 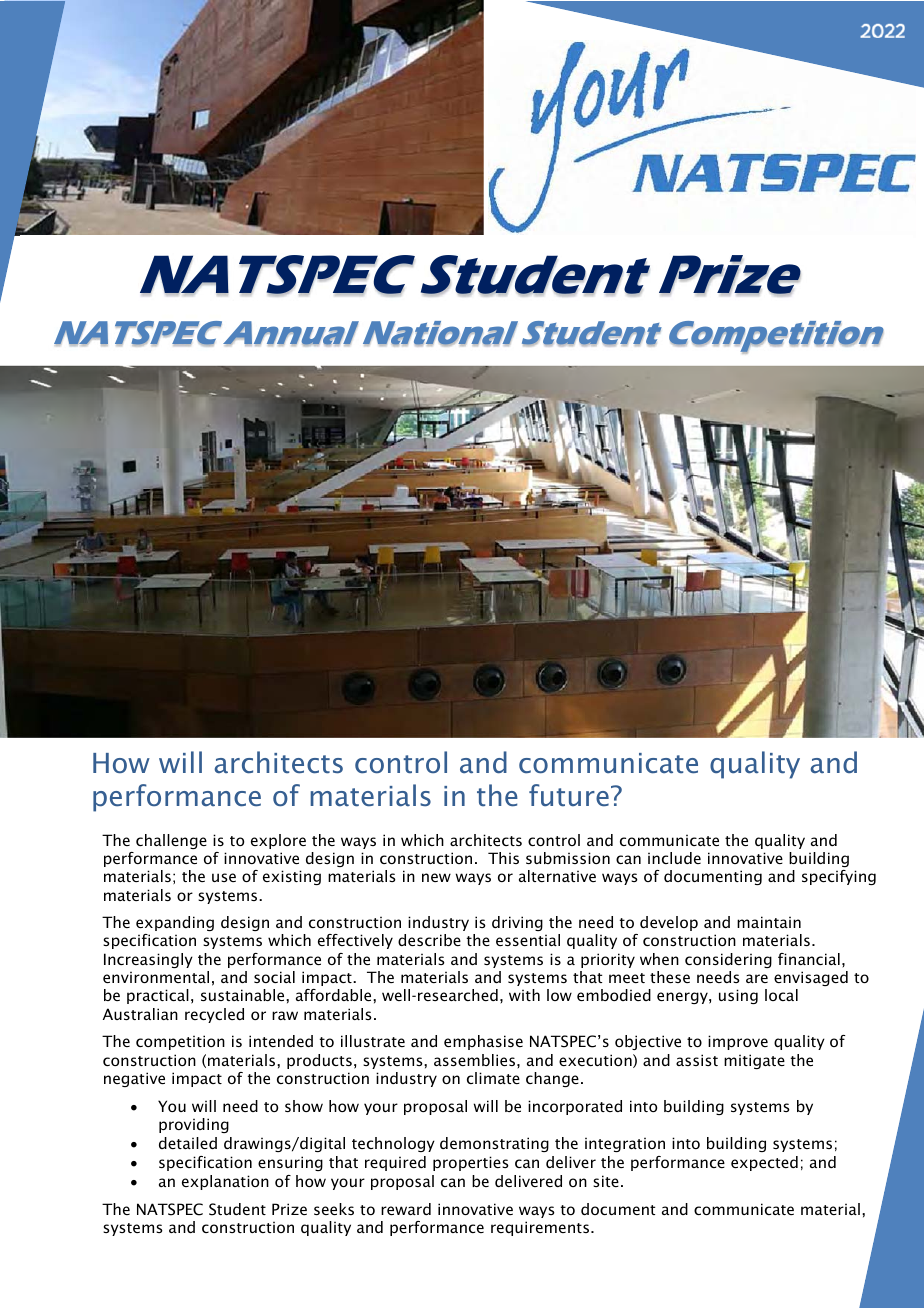 What do you see at coordinates (764, 1163) in the screenshot?
I see `expected` at bounding box center [764, 1163].
